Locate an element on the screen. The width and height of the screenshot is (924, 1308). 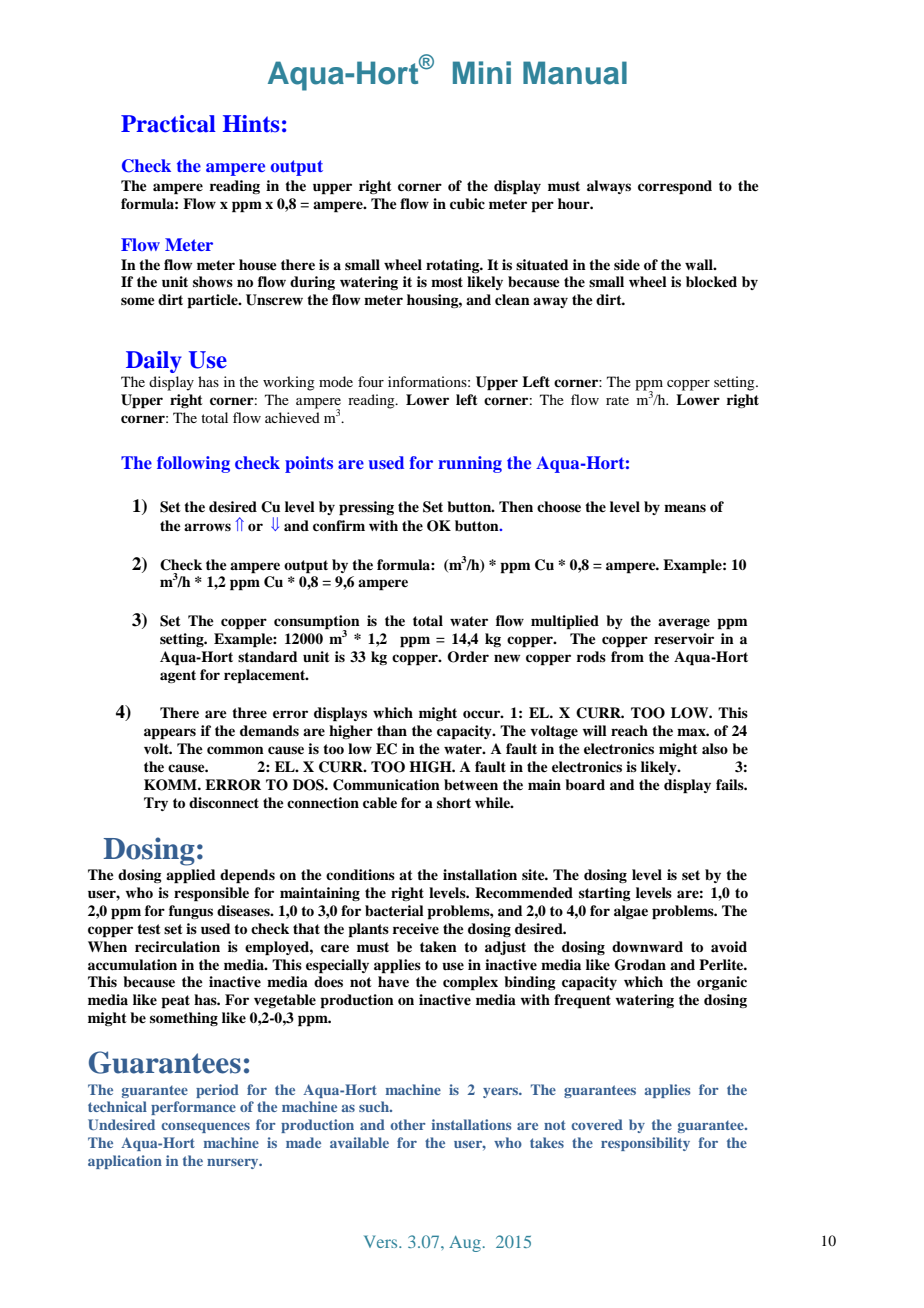
running is located at coordinates (470, 464).
